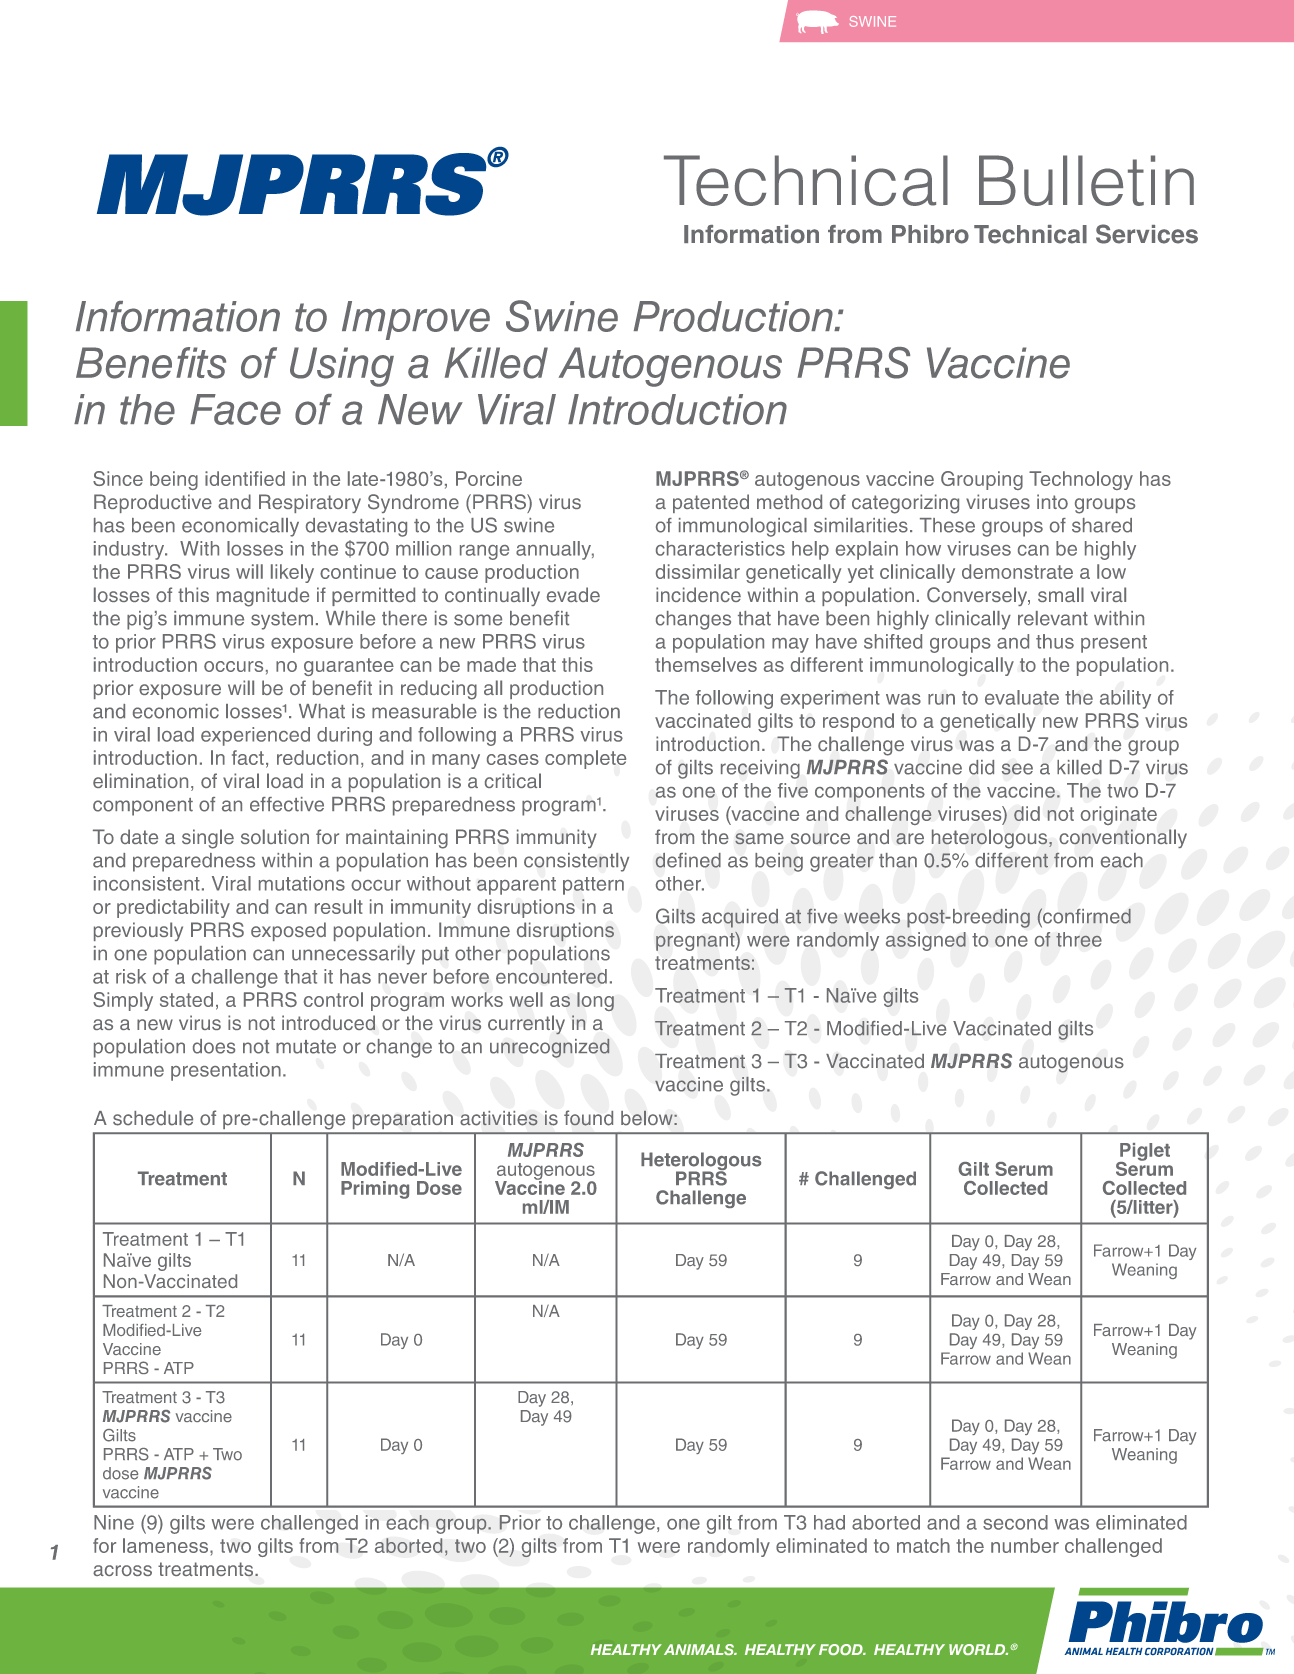 The width and height of the page is (1294, 1674). What do you see at coordinates (342, 367) in the page?
I see `Using` at bounding box center [342, 367].
